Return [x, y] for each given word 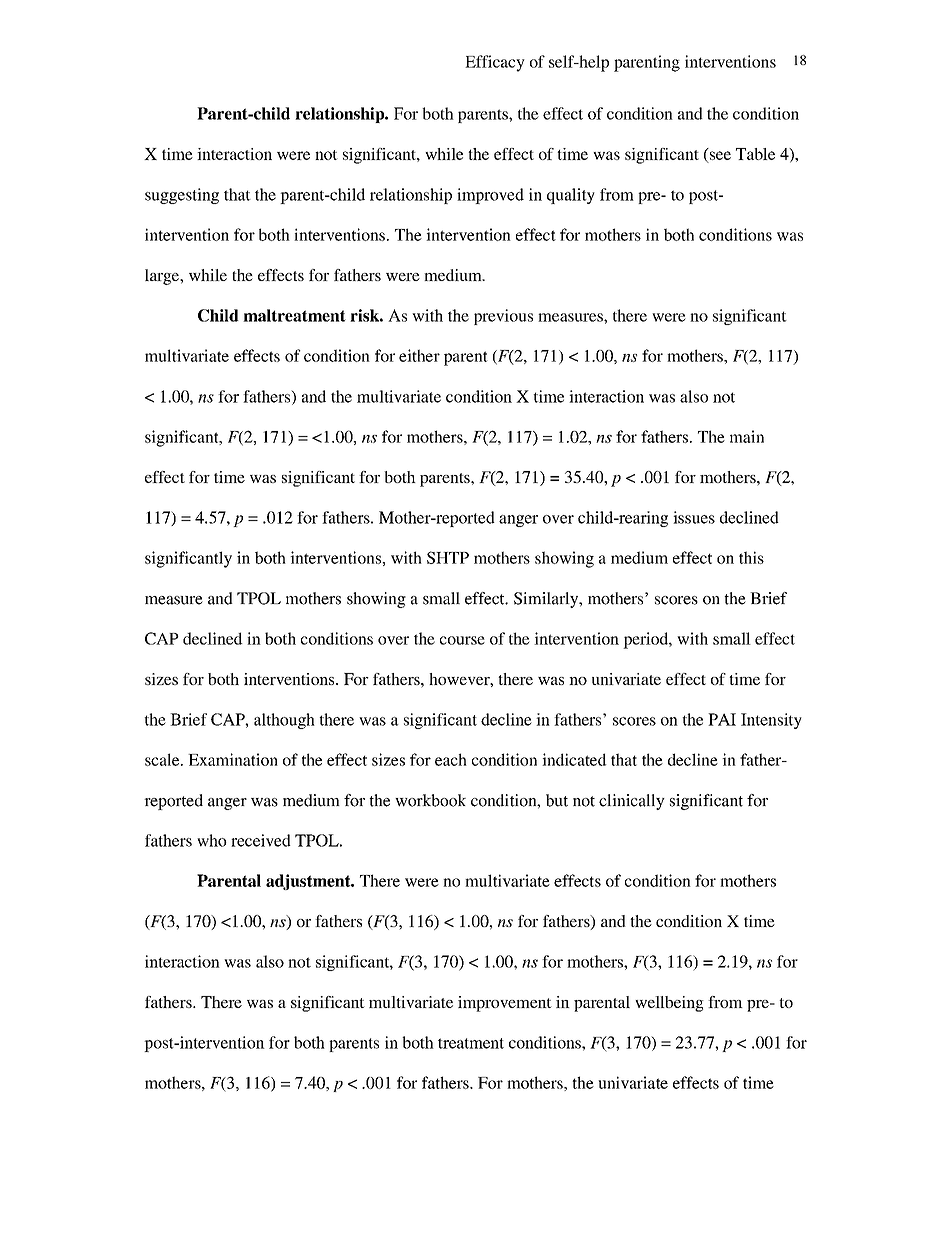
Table [755, 154]
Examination [233, 759]
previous [503, 317]
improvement [505, 1004]
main [747, 436]
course [462, 640]
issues [694, 517]
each [451, 759]
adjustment [309, 882]
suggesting [182, 196]
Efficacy [495, 63]
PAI [722, 719]
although [284, 721]
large [163, 277]
